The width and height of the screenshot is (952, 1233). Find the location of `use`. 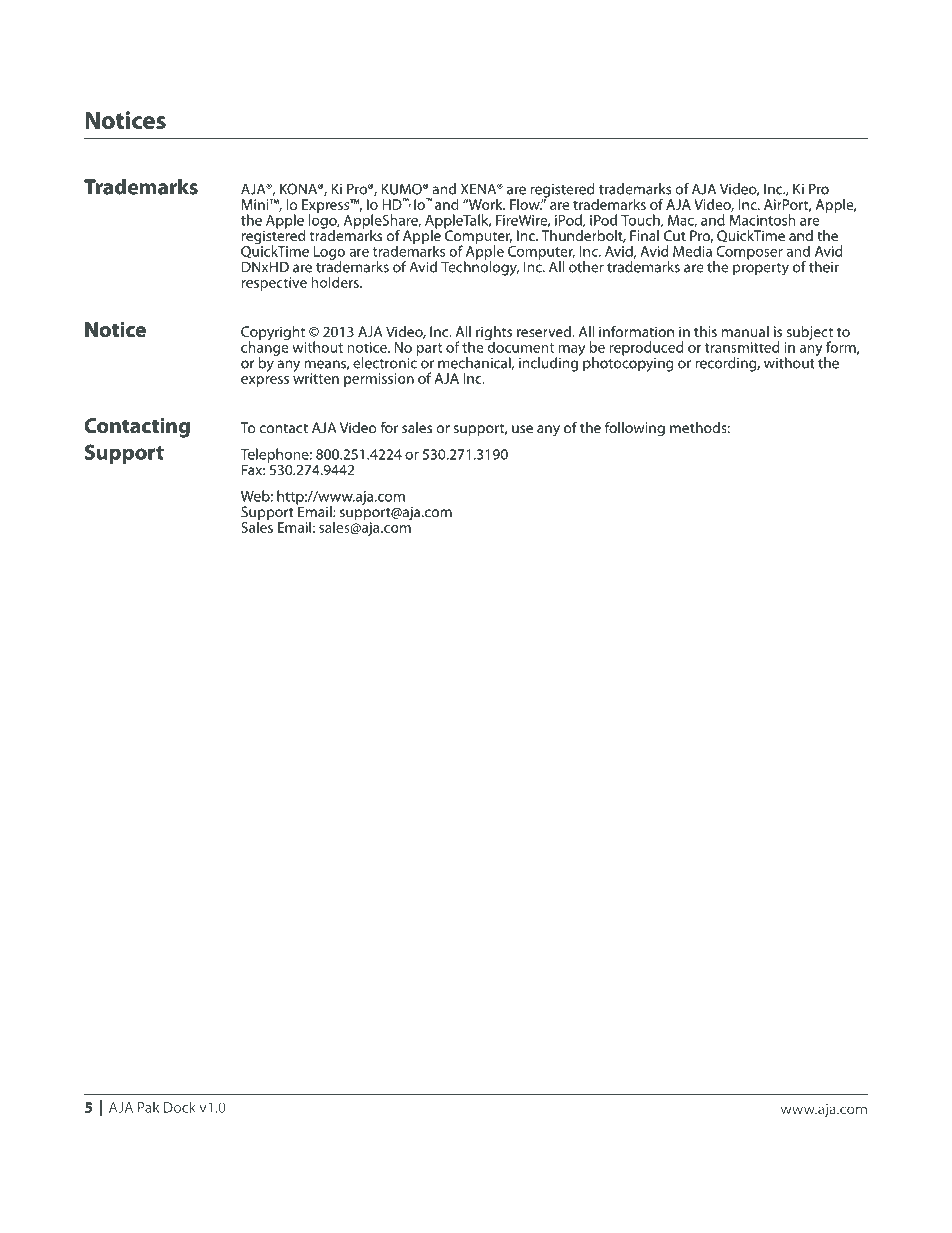

use is located at coordinates (522, 429).
